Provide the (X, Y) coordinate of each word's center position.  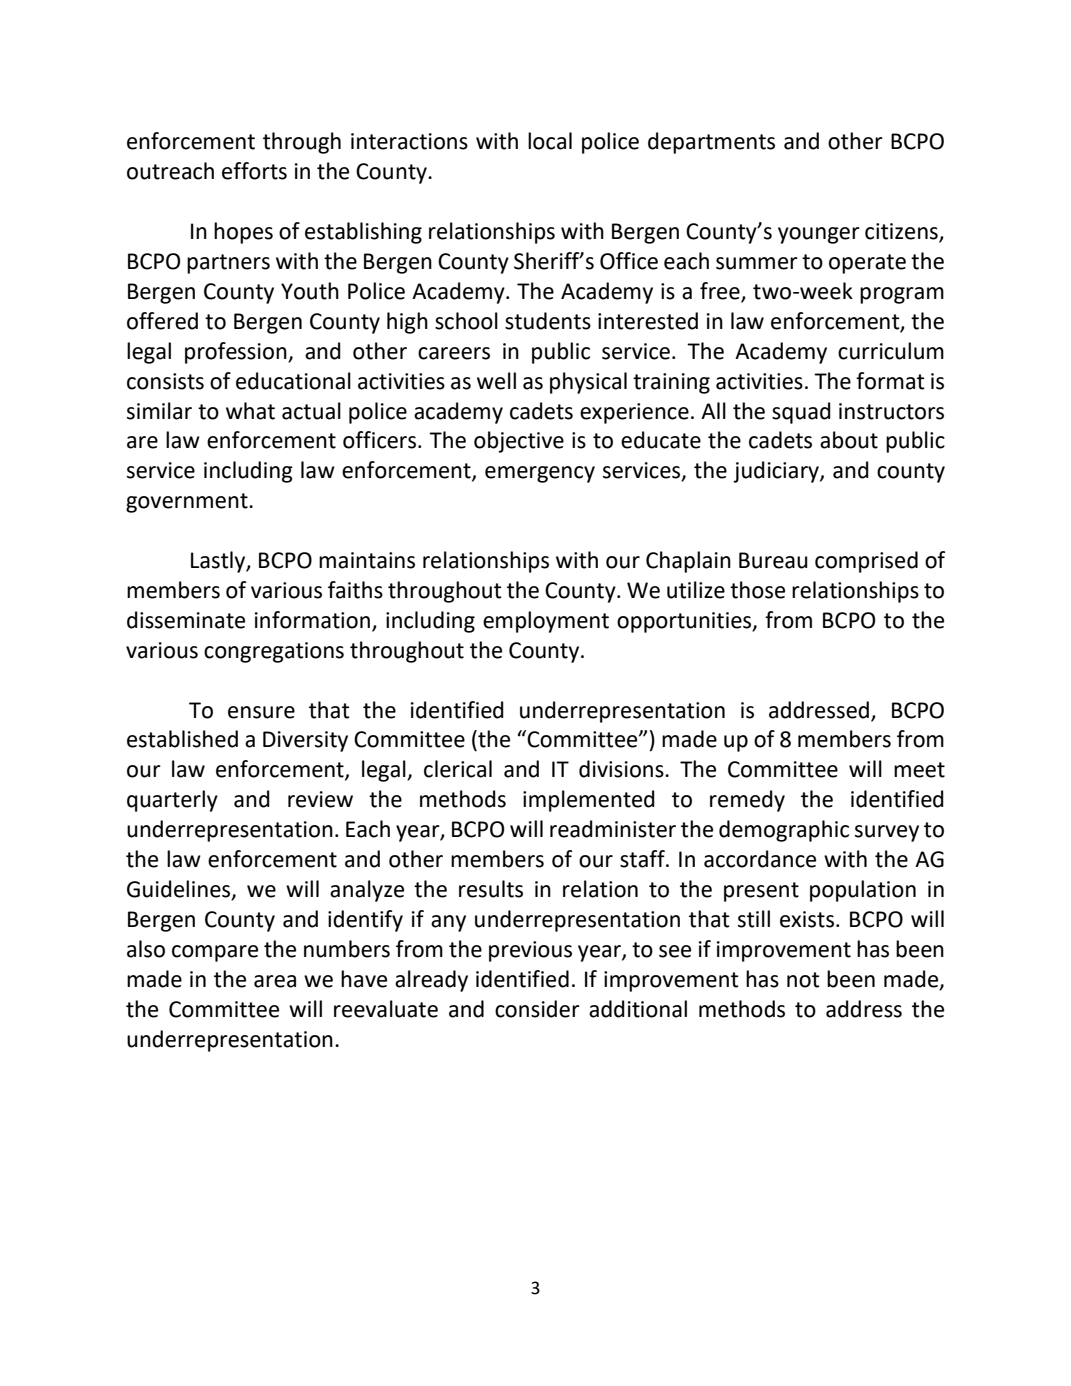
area (275, 981)
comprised (866, 562)
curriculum (891, 351)
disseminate (186, 620)
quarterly (172, 801)
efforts (254, 171)
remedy (747, 801)
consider (537, 1009)
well (496, 381)
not (803, 980)
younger (819, 235)
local (550, 141)
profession (237, 353)
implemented (589, 801)
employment (546, 622)
